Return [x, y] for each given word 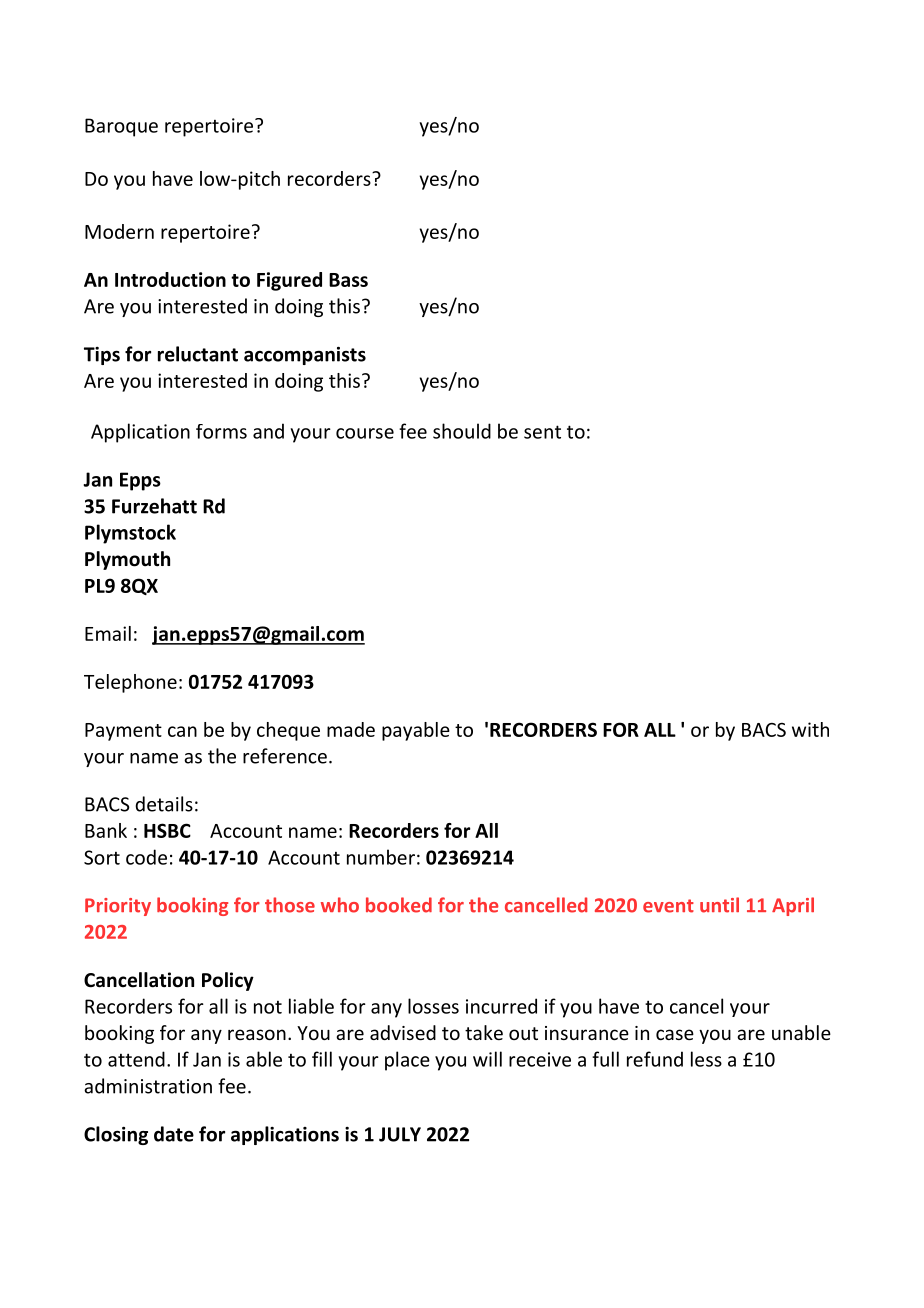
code [146, 857]
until [719, 905]
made [351, 729]
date [174, 1134]
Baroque [121, 127]
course [365, 433]
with [810, 729]
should [462, 431]
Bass [348, 280]
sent [542, 432]
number [381, 857]
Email [108, 633]
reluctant [198, 354]
